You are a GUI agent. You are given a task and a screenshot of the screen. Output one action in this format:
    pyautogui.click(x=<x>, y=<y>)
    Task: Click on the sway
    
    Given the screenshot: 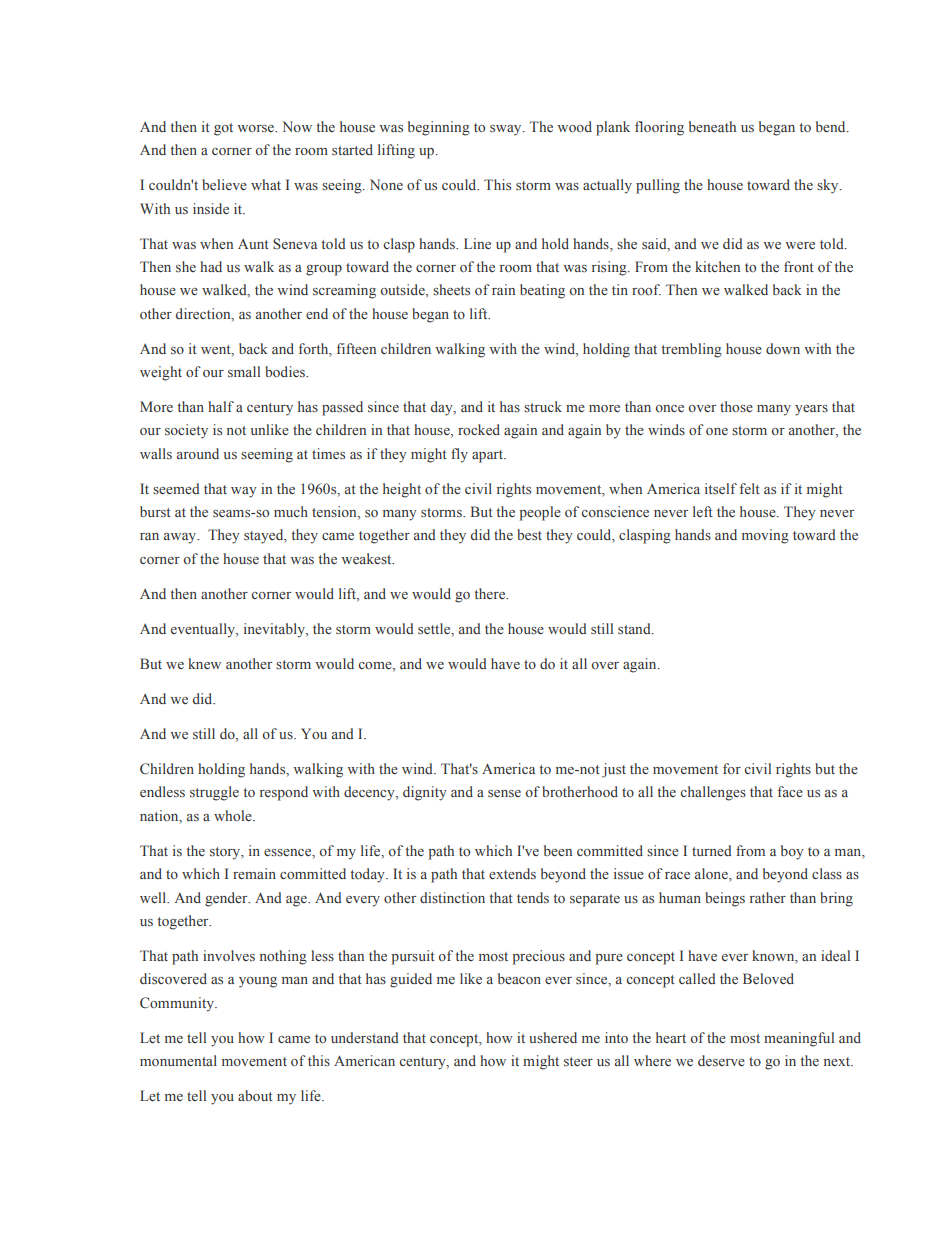 What is the action you would take?
    pyautogui.click(x=507, y=130)
